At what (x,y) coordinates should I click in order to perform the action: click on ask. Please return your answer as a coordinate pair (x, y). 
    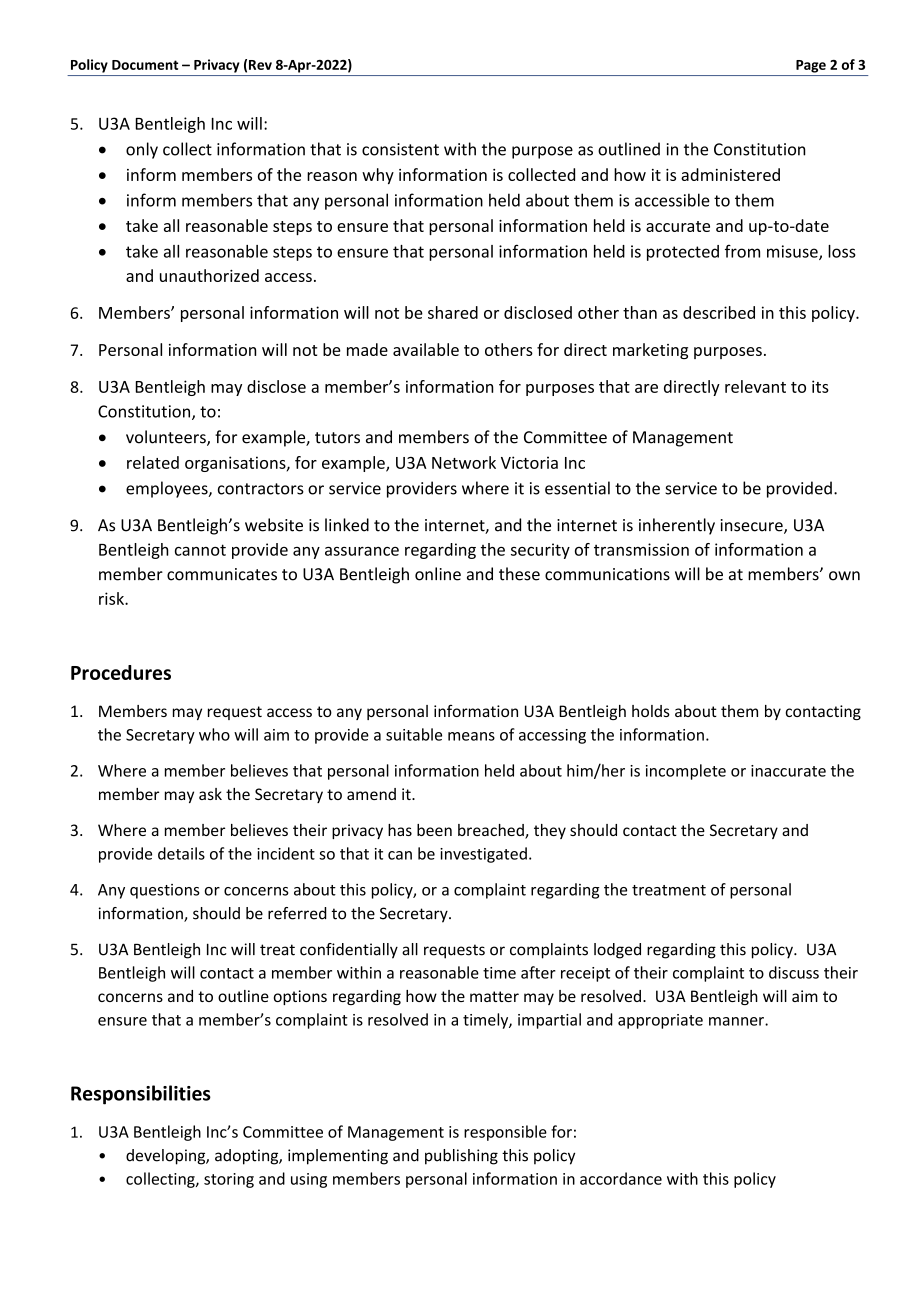
    Looking at the image, I should click on (210, 794).
